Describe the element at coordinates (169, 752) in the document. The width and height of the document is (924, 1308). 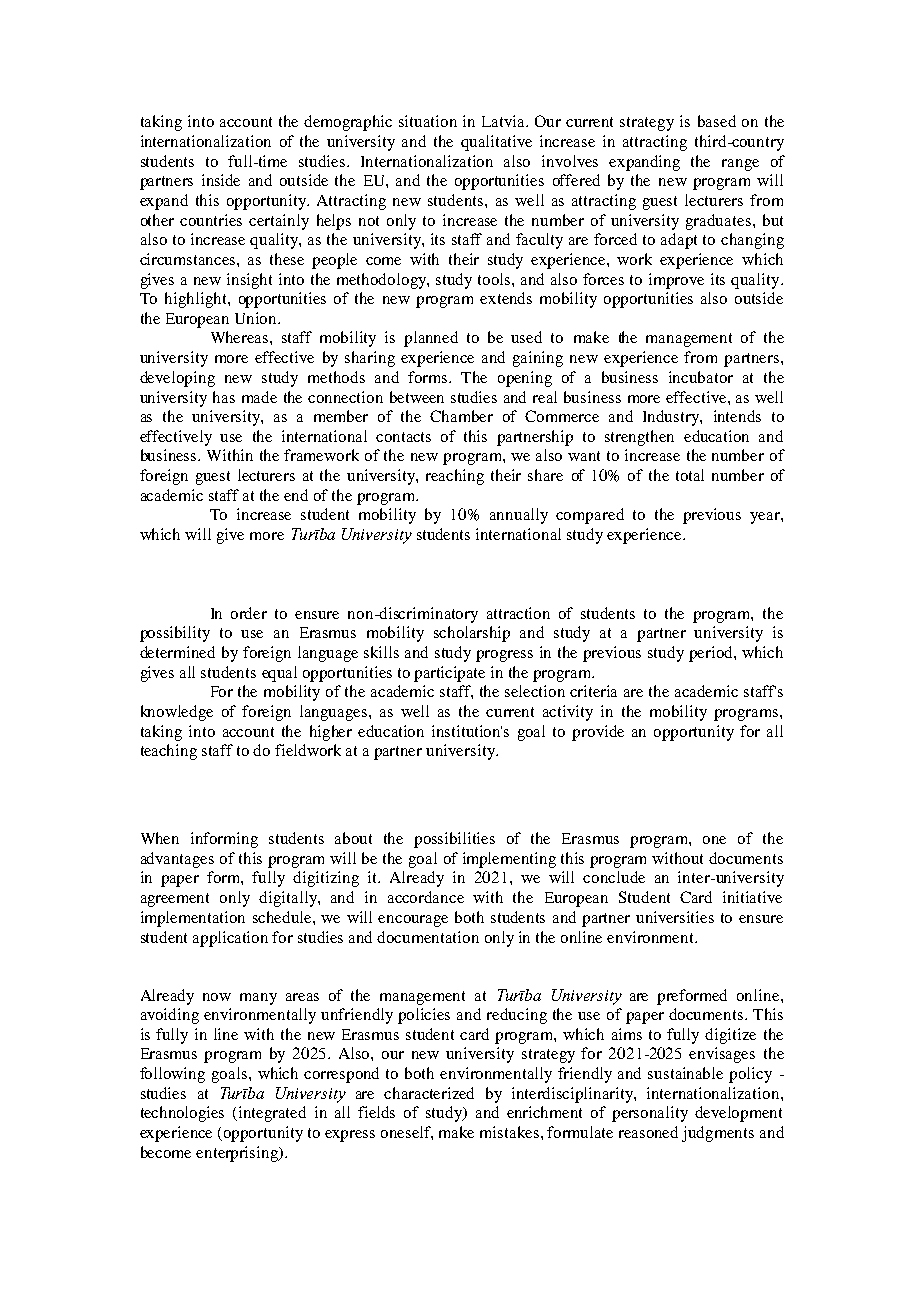
I see `teaching` at that location.
